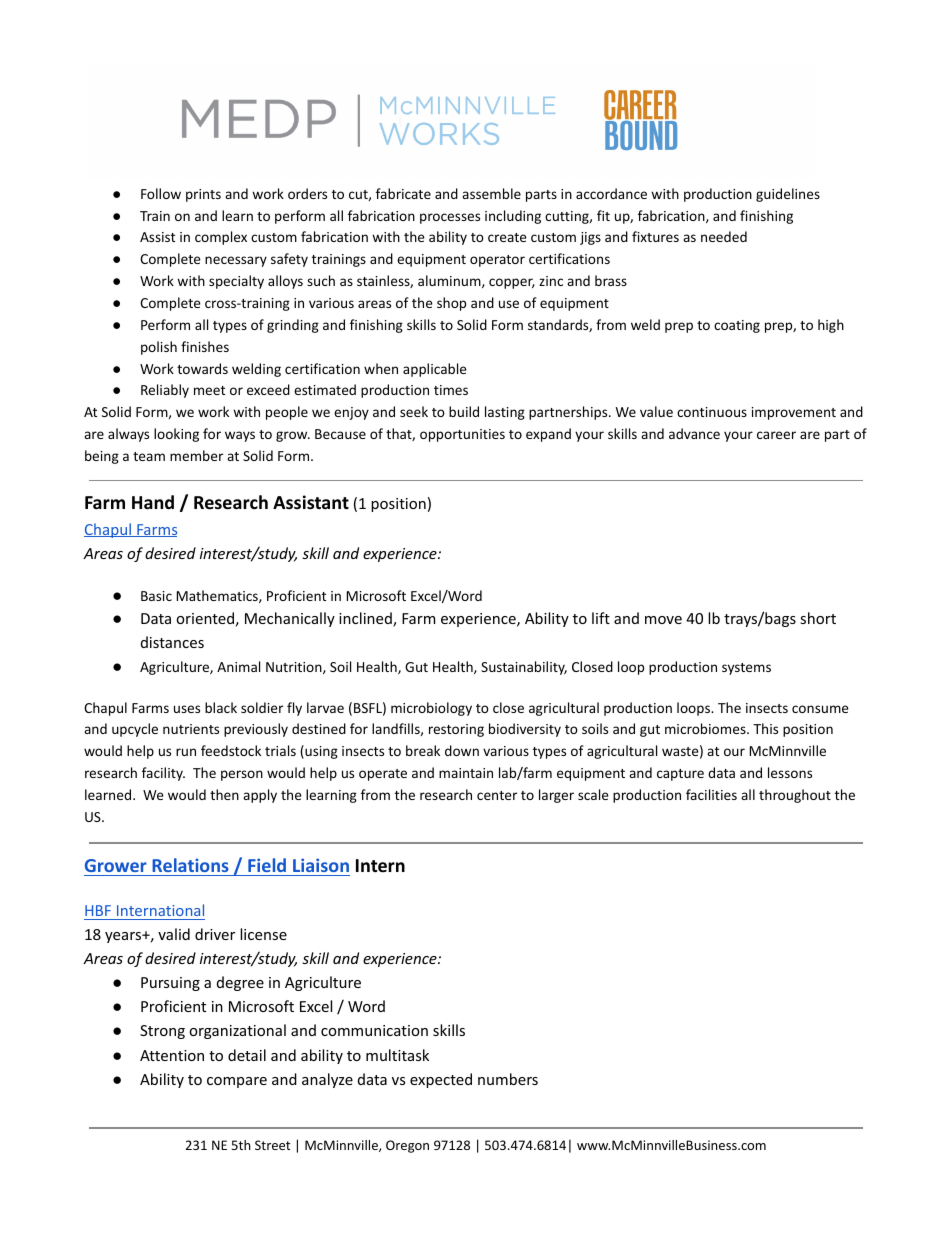 Image resolution: width=952 pixels, height=1233 pixels. I want to click on numbers, so click(508, 1079).
